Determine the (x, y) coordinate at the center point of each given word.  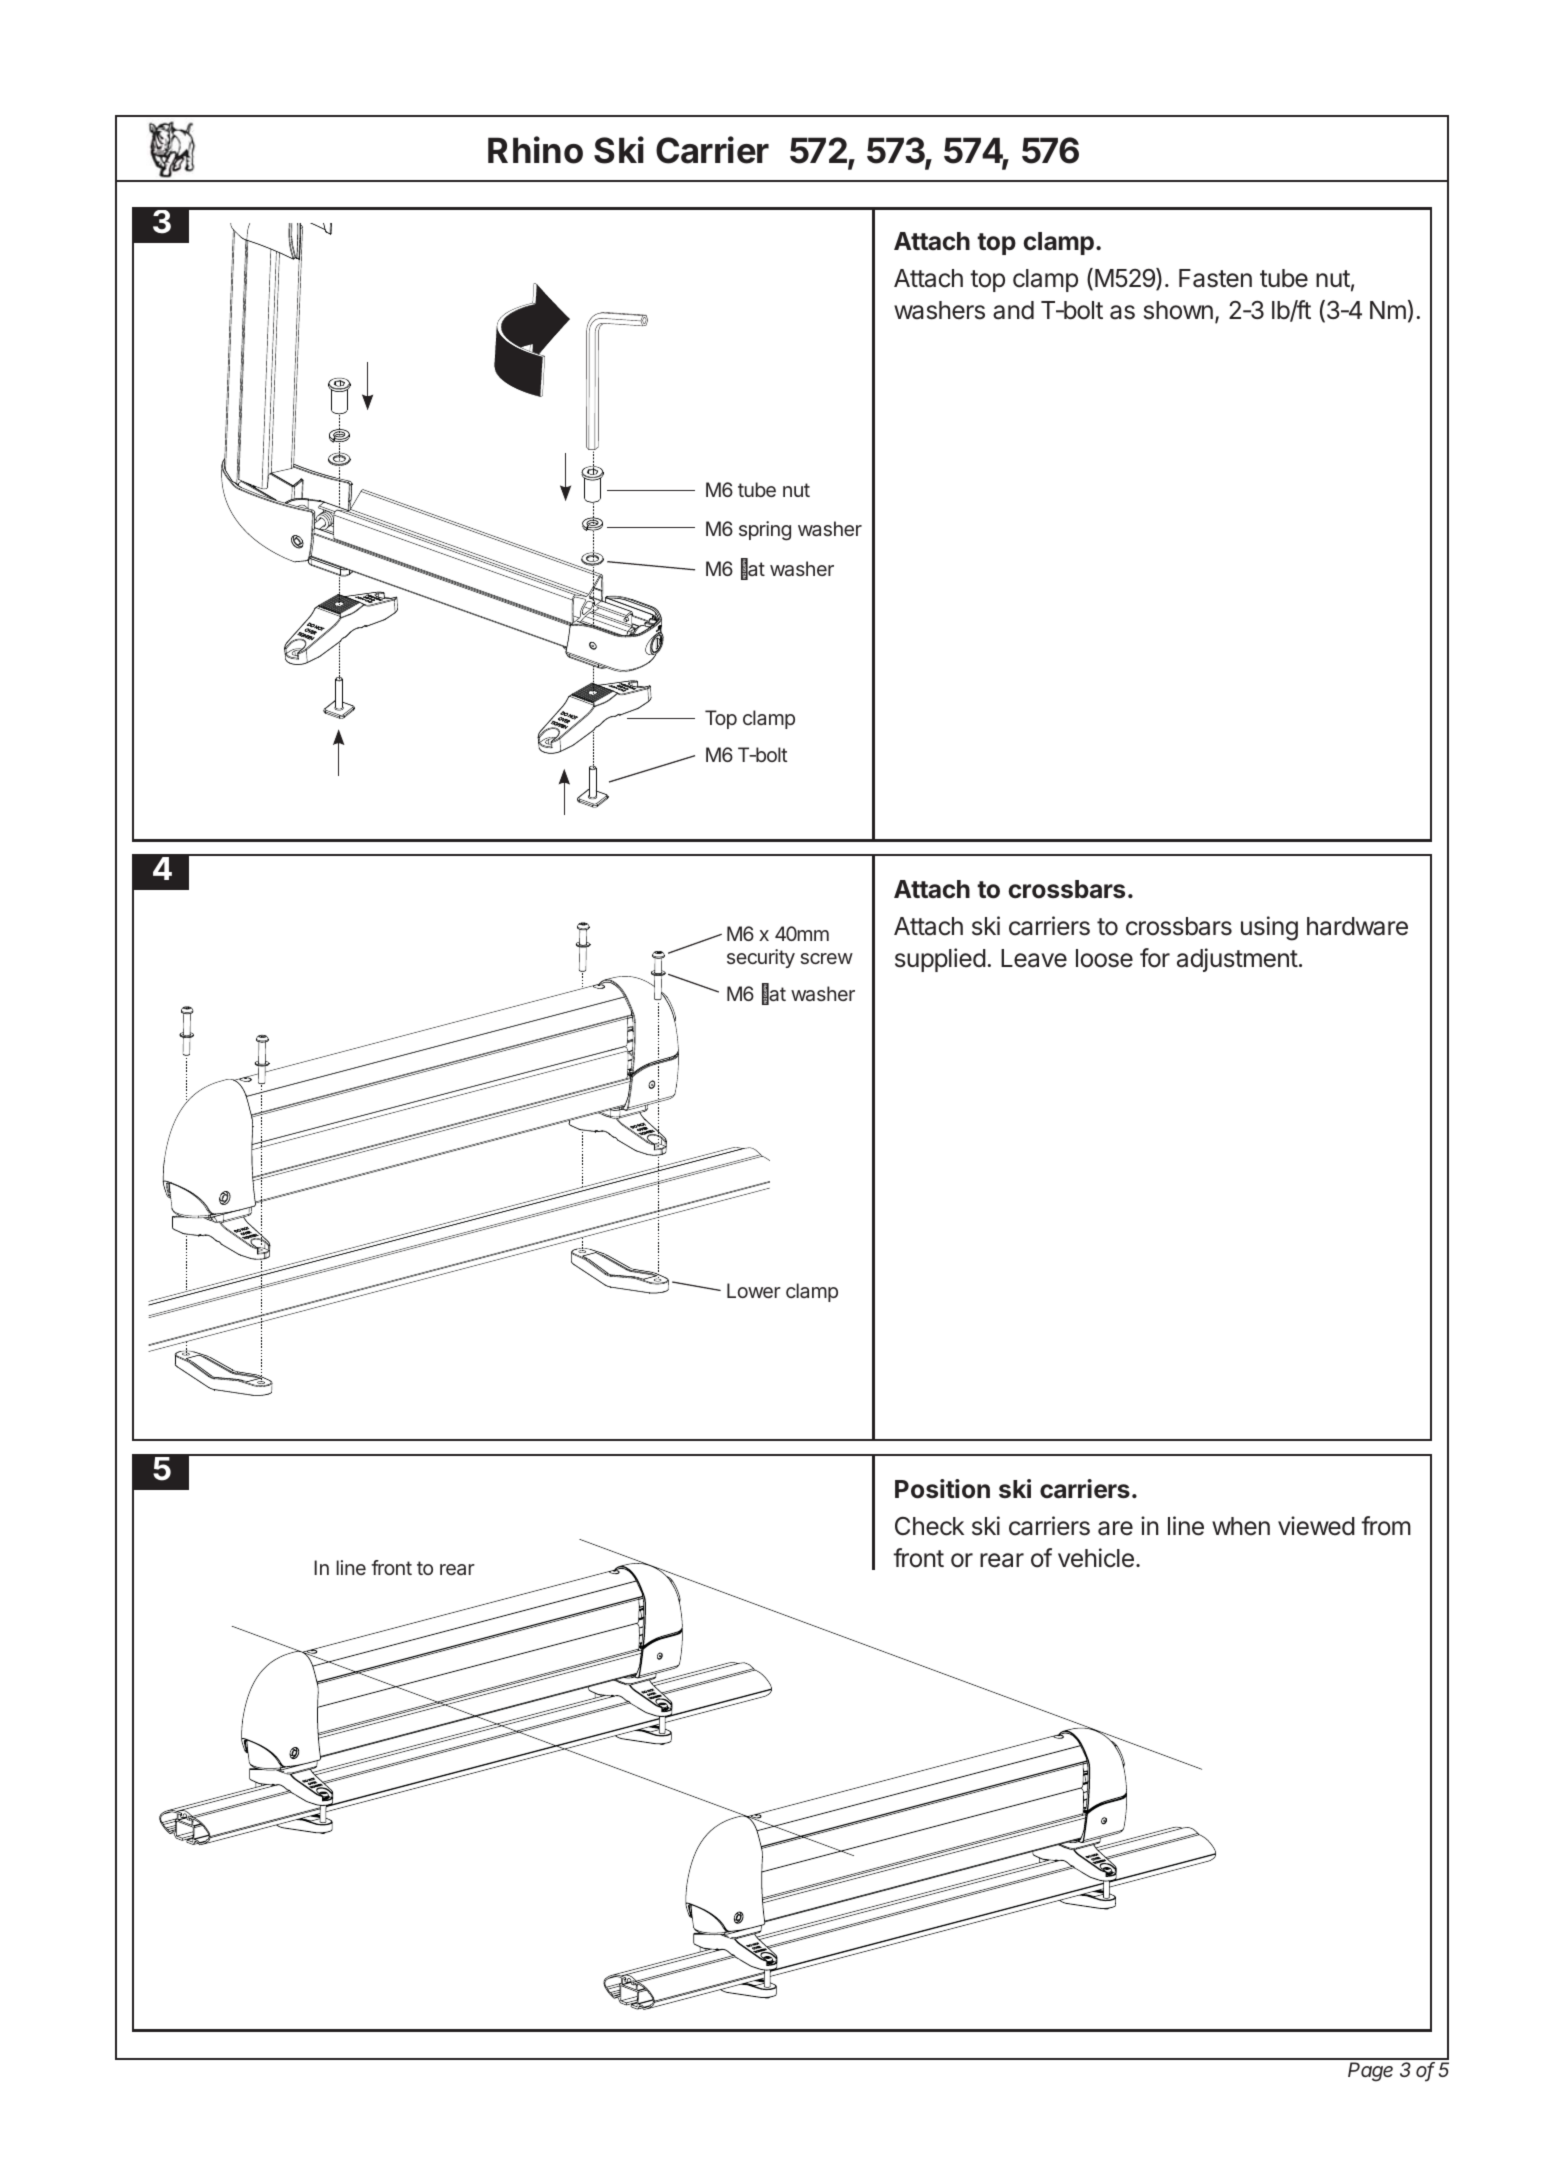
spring (765, 531)
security (761, 958)
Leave (1034, 958)
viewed (1316, 1526)
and (1013, 310)
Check (929, 1526)
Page (1370, 2072)
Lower (754, 1290)
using (1269, 928)
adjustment (1237, 960)
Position (942, 1489)
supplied (940, 960)
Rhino (535, 150)
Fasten (1215, 278)
